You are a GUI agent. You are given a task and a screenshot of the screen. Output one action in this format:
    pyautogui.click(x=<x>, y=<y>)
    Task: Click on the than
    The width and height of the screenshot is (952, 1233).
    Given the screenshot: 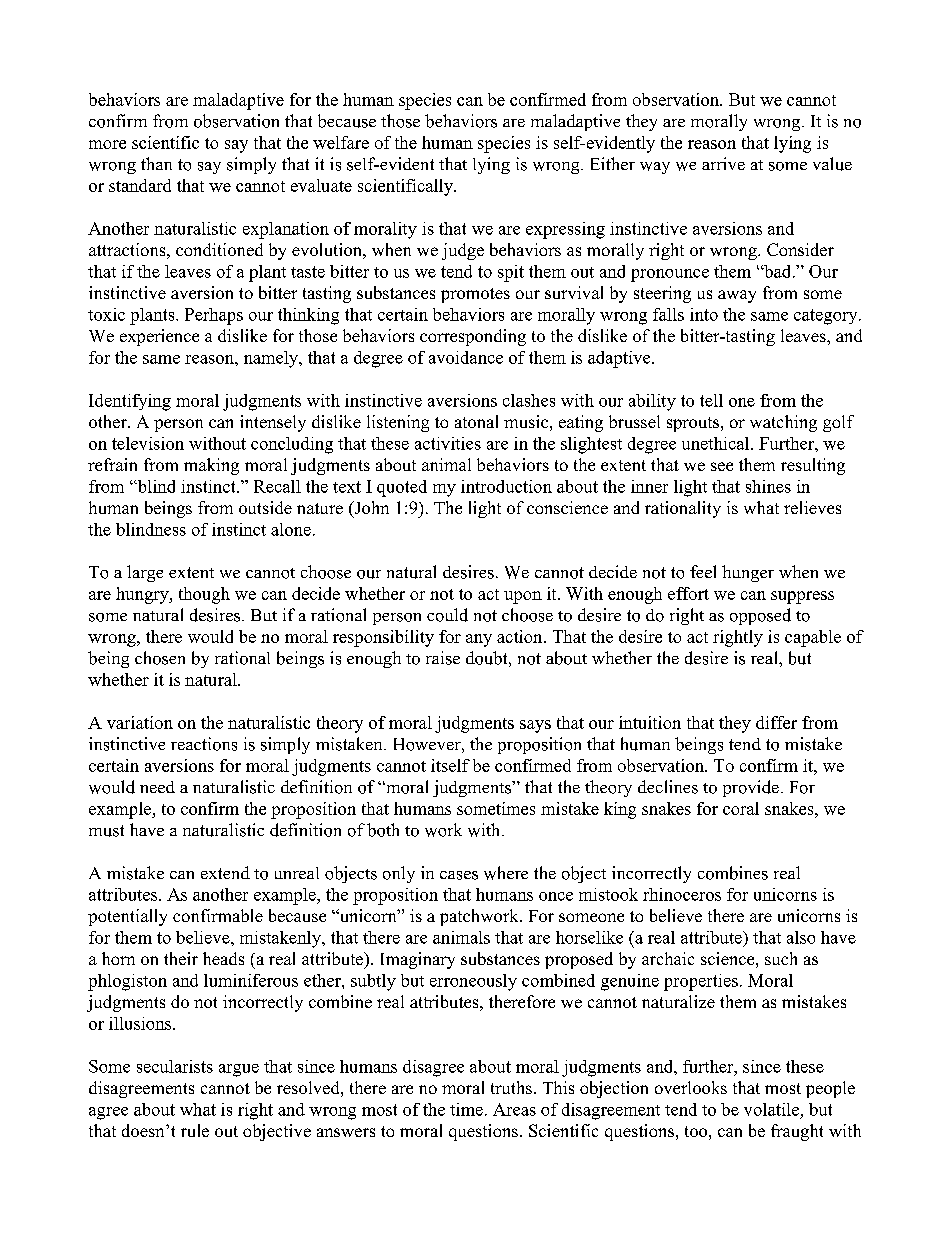 What is the action you would take?
    pyautogui.click(x=156, y=163)
